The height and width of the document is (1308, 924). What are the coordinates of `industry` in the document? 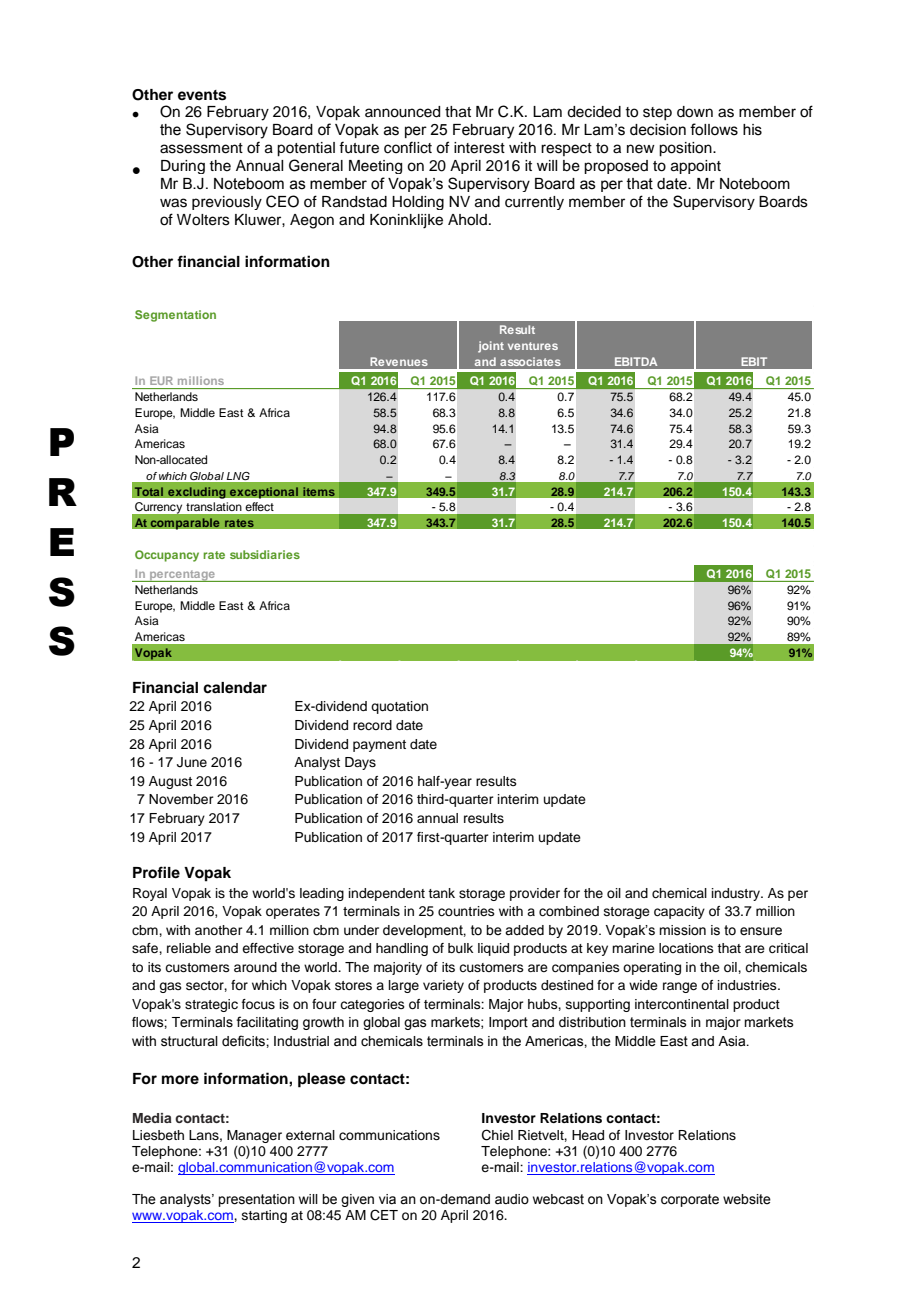 It's located at (737, 894).
